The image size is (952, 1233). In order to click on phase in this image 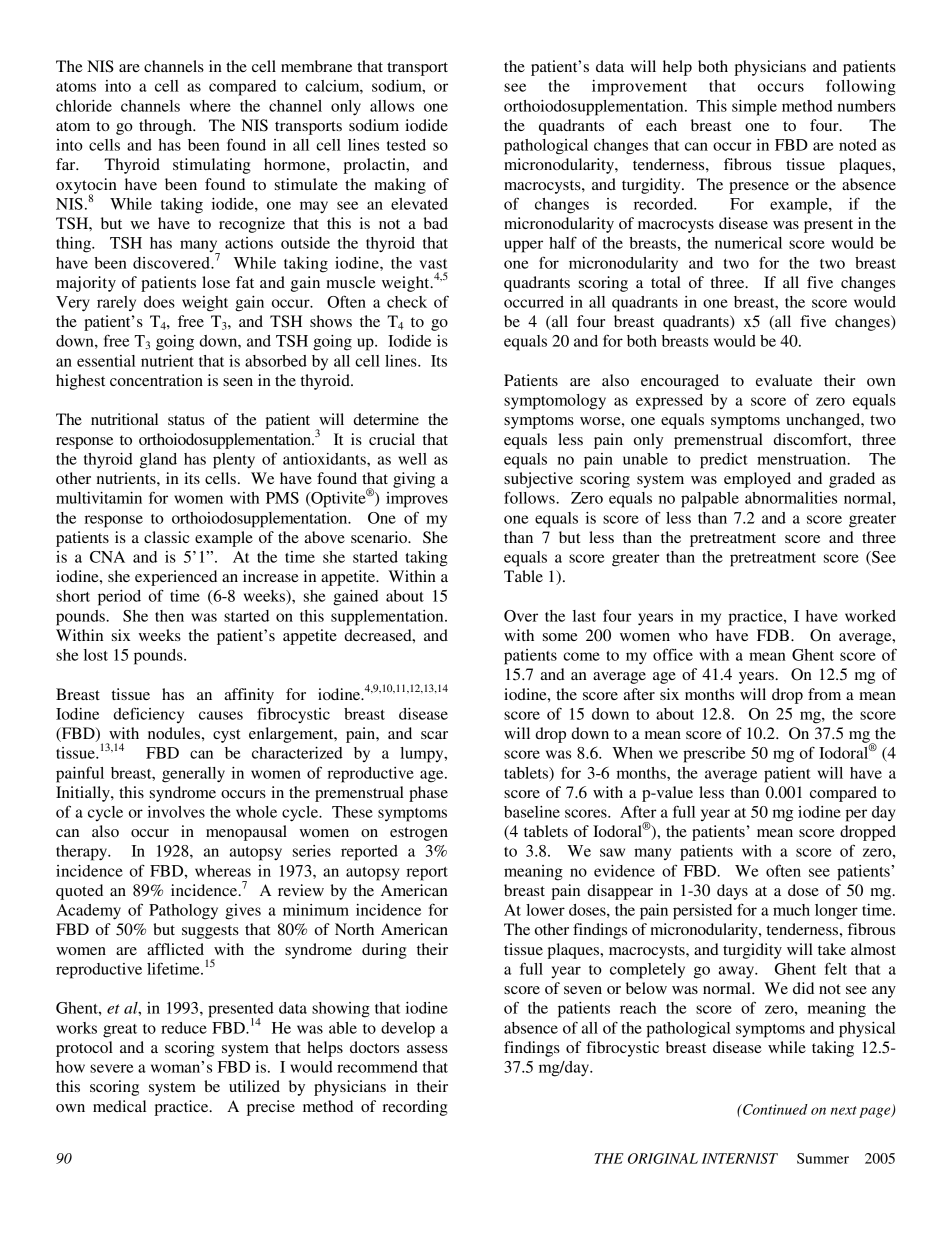, I will do `click(428, 794)`.
